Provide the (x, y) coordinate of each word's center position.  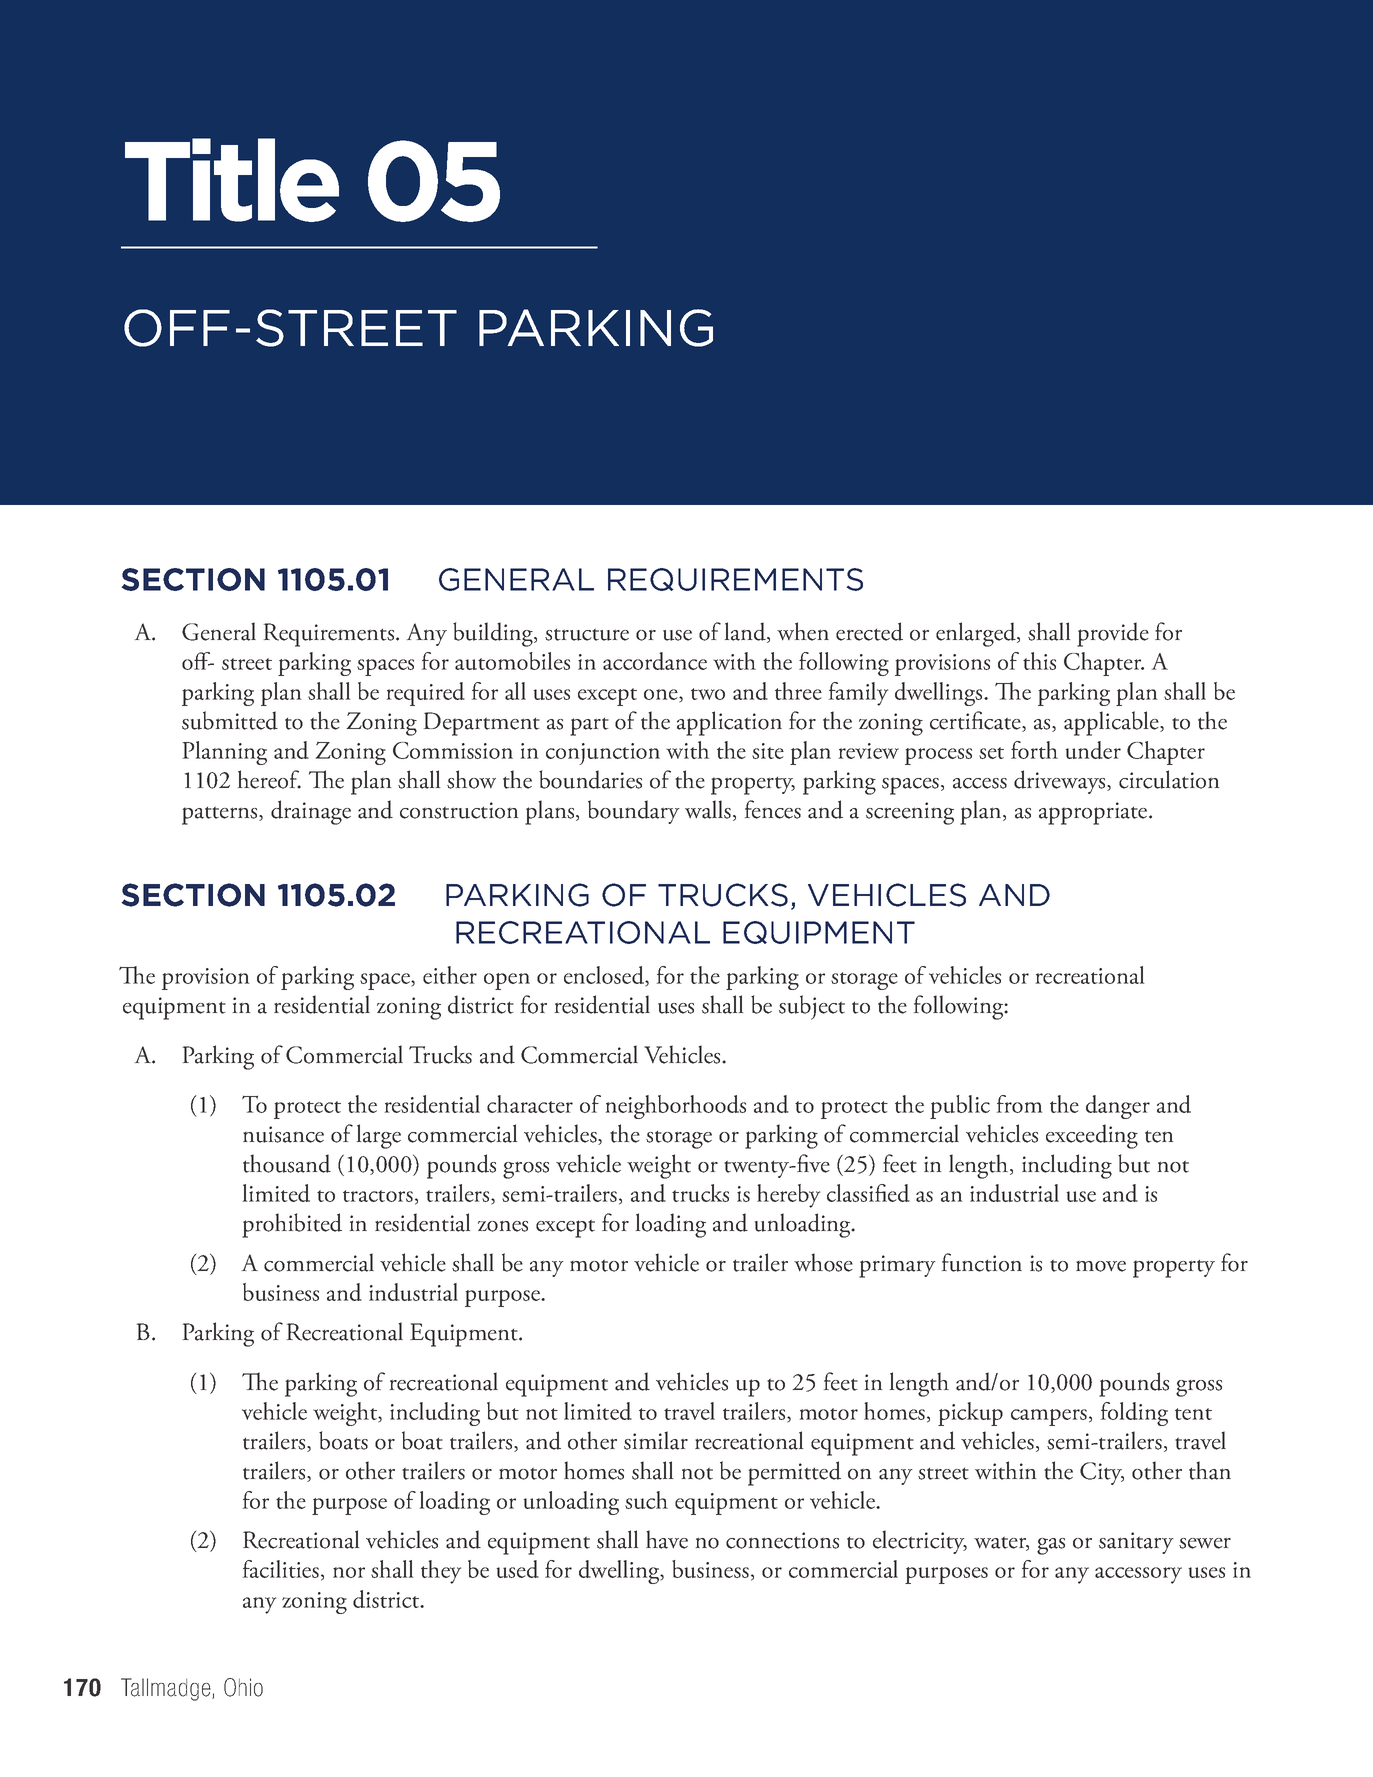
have (667, 1539)
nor (349, 1572)
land (746, 632)
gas (1051, 1546)
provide (1113, 634)
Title (232, 180)
